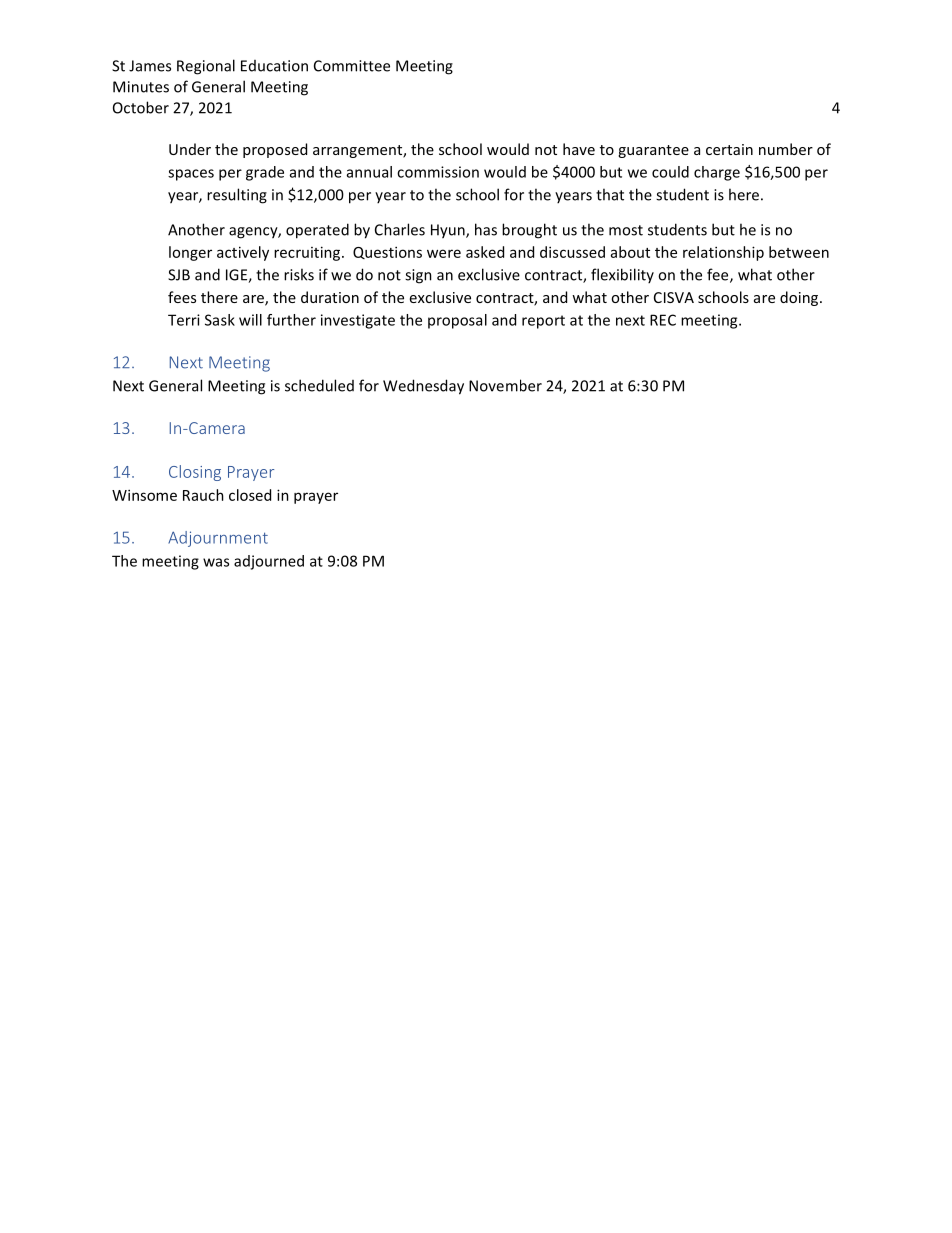  What do you see at coordinates (243, 253) in the page?
I see `actively` at bounding box center [243, 253].
